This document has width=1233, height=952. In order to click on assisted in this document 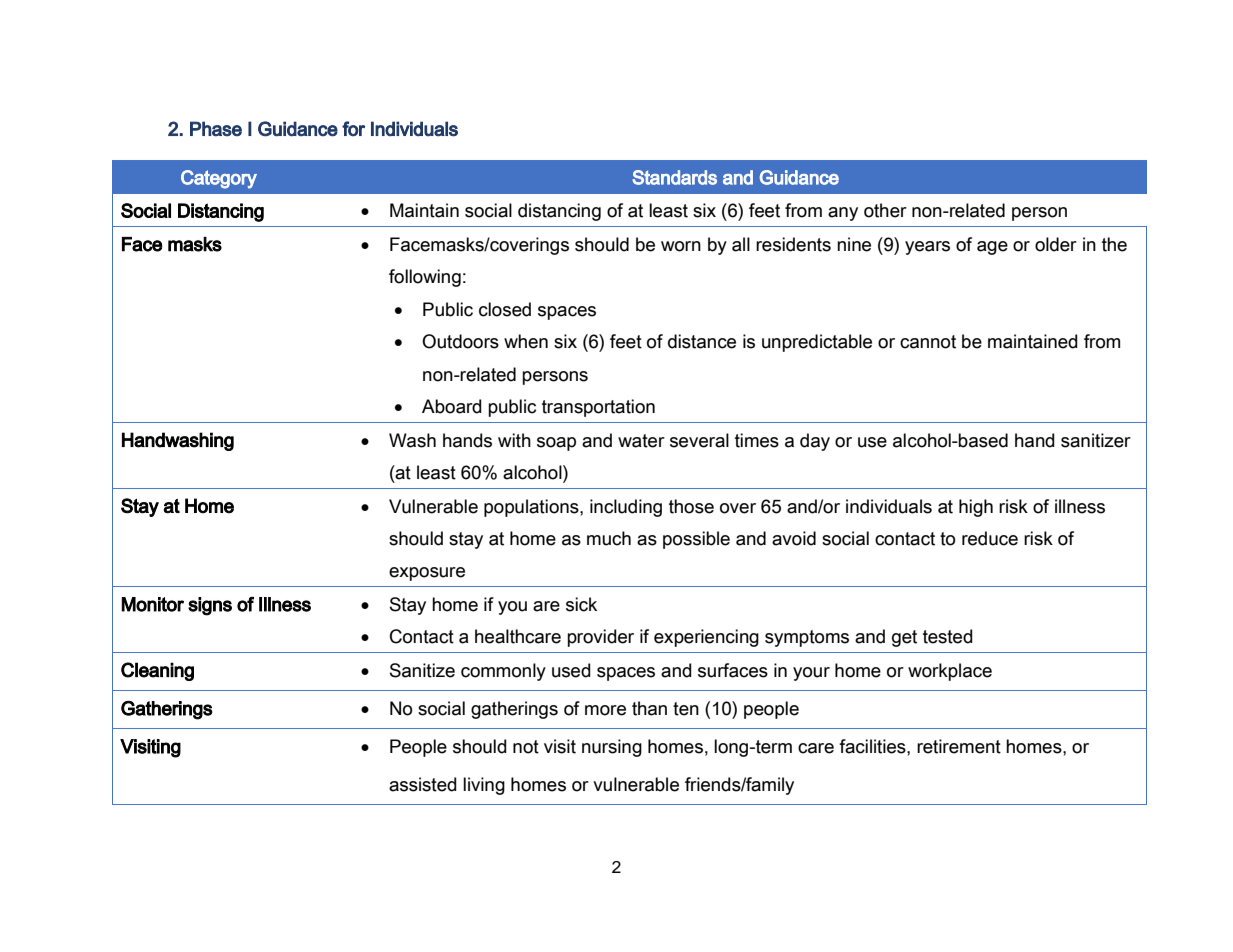, I will do `click(423, 784)`.
